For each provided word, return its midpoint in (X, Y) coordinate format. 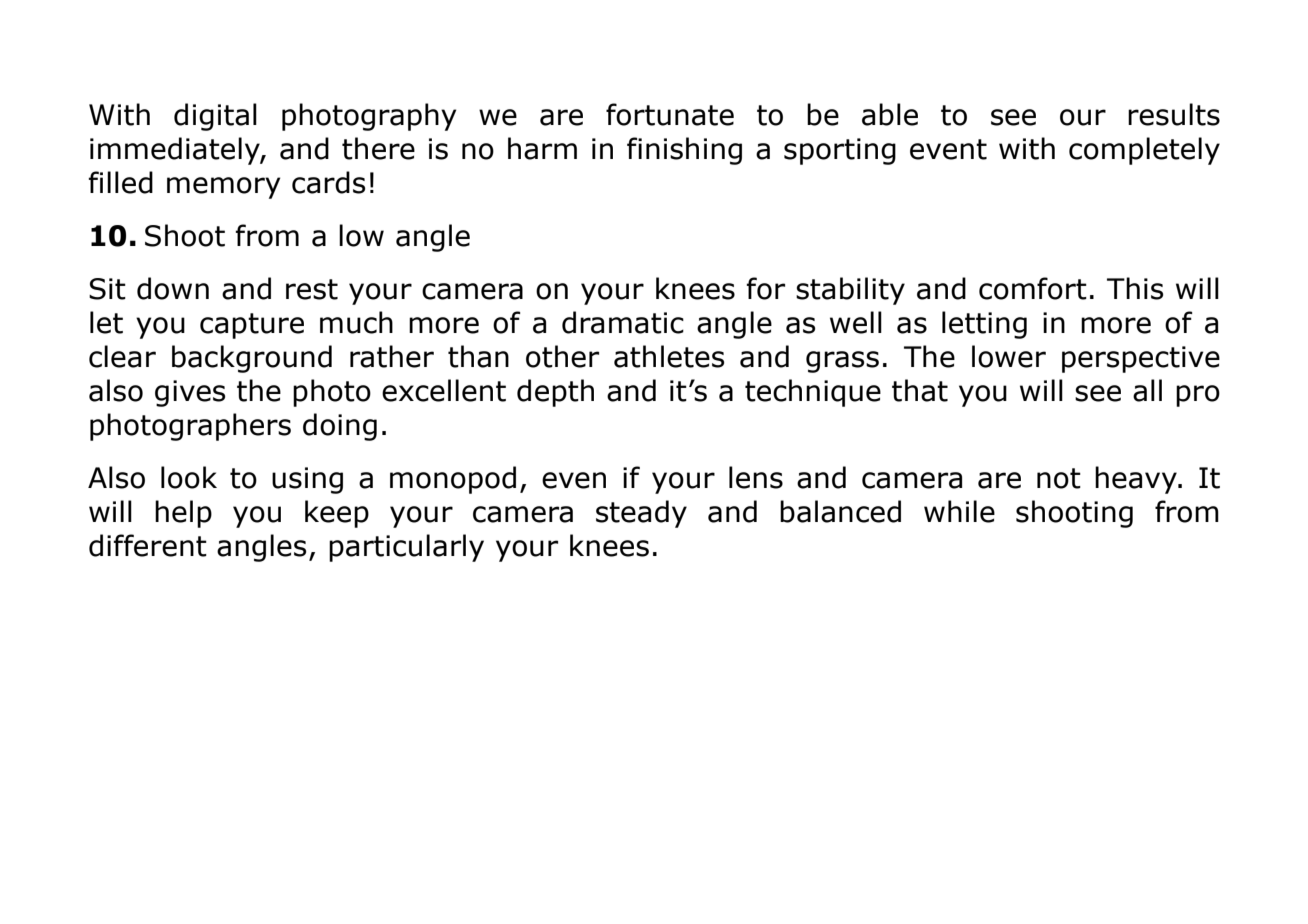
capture (252, 326)
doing (340, 427)
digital (215, 117)
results (1174, 114)
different (148, 545)
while (959, 511)
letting (984, 325)
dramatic (623, 322)
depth (555, 393)
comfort (1033, 288)
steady (641, 514)
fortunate (670, 114)
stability (850, 291)
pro (1198, 396)
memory (224, 188)
